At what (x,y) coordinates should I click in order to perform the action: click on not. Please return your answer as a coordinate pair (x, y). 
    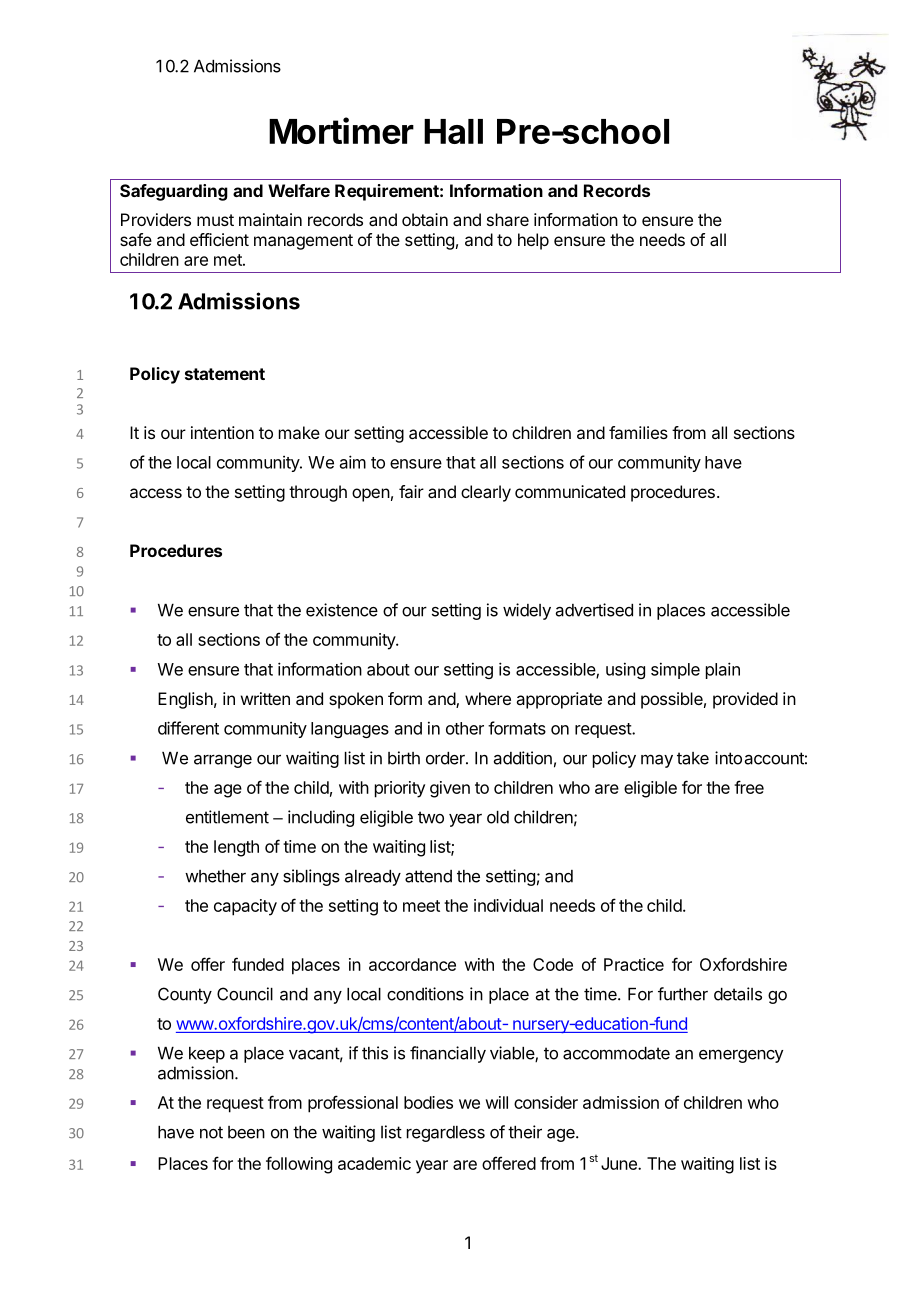
    Looking at the image, I should click on (211, 1132).
